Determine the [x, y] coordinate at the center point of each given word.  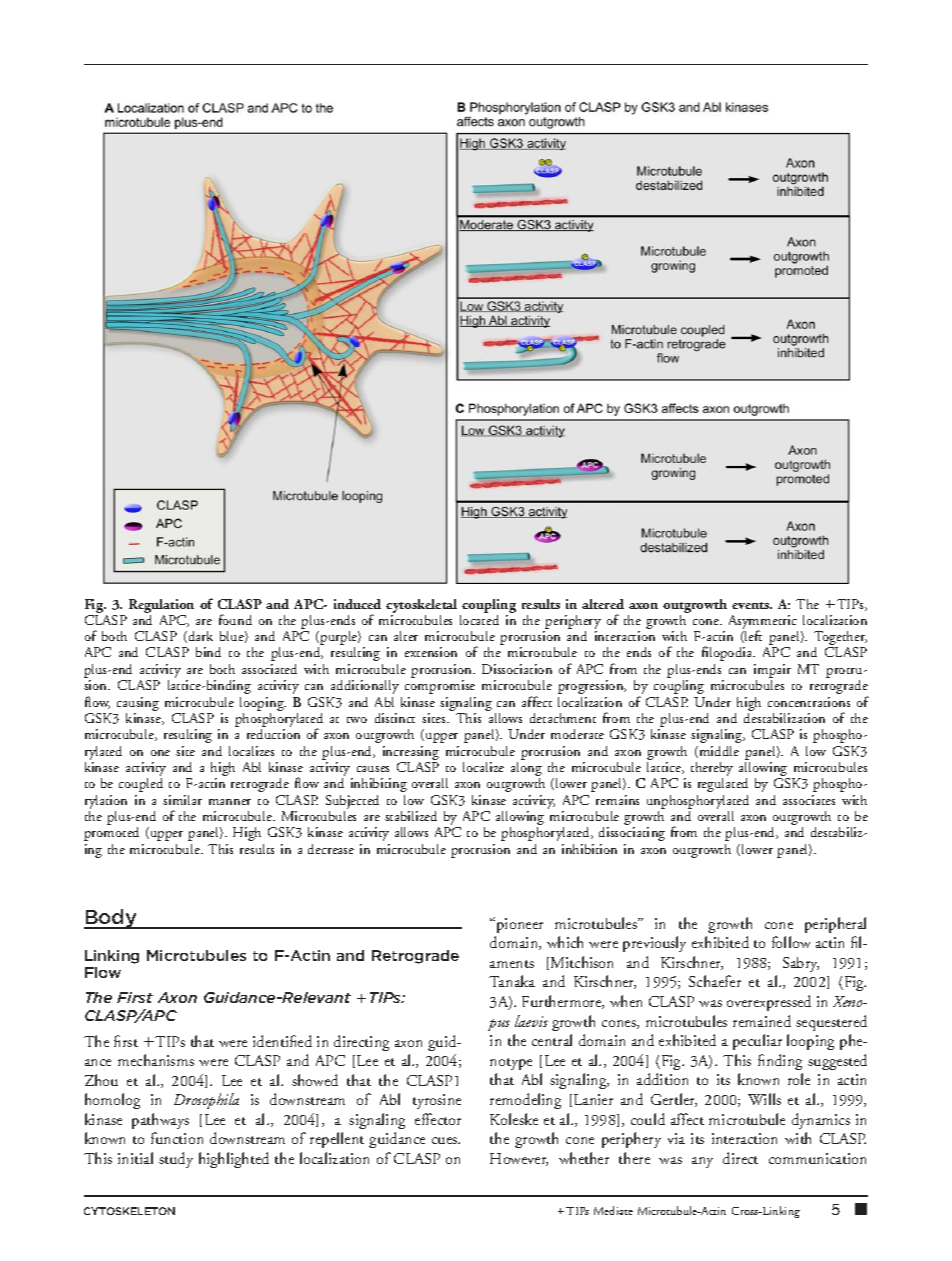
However [519, 1159]
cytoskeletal [421, 606]
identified [282, 1041]
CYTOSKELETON [129, 1211]
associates [809, 800]
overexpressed [769, 1003]
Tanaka [512, 981]
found [235, 619]
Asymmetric [763, 623]
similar [182, 800]
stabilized [411, 816]
